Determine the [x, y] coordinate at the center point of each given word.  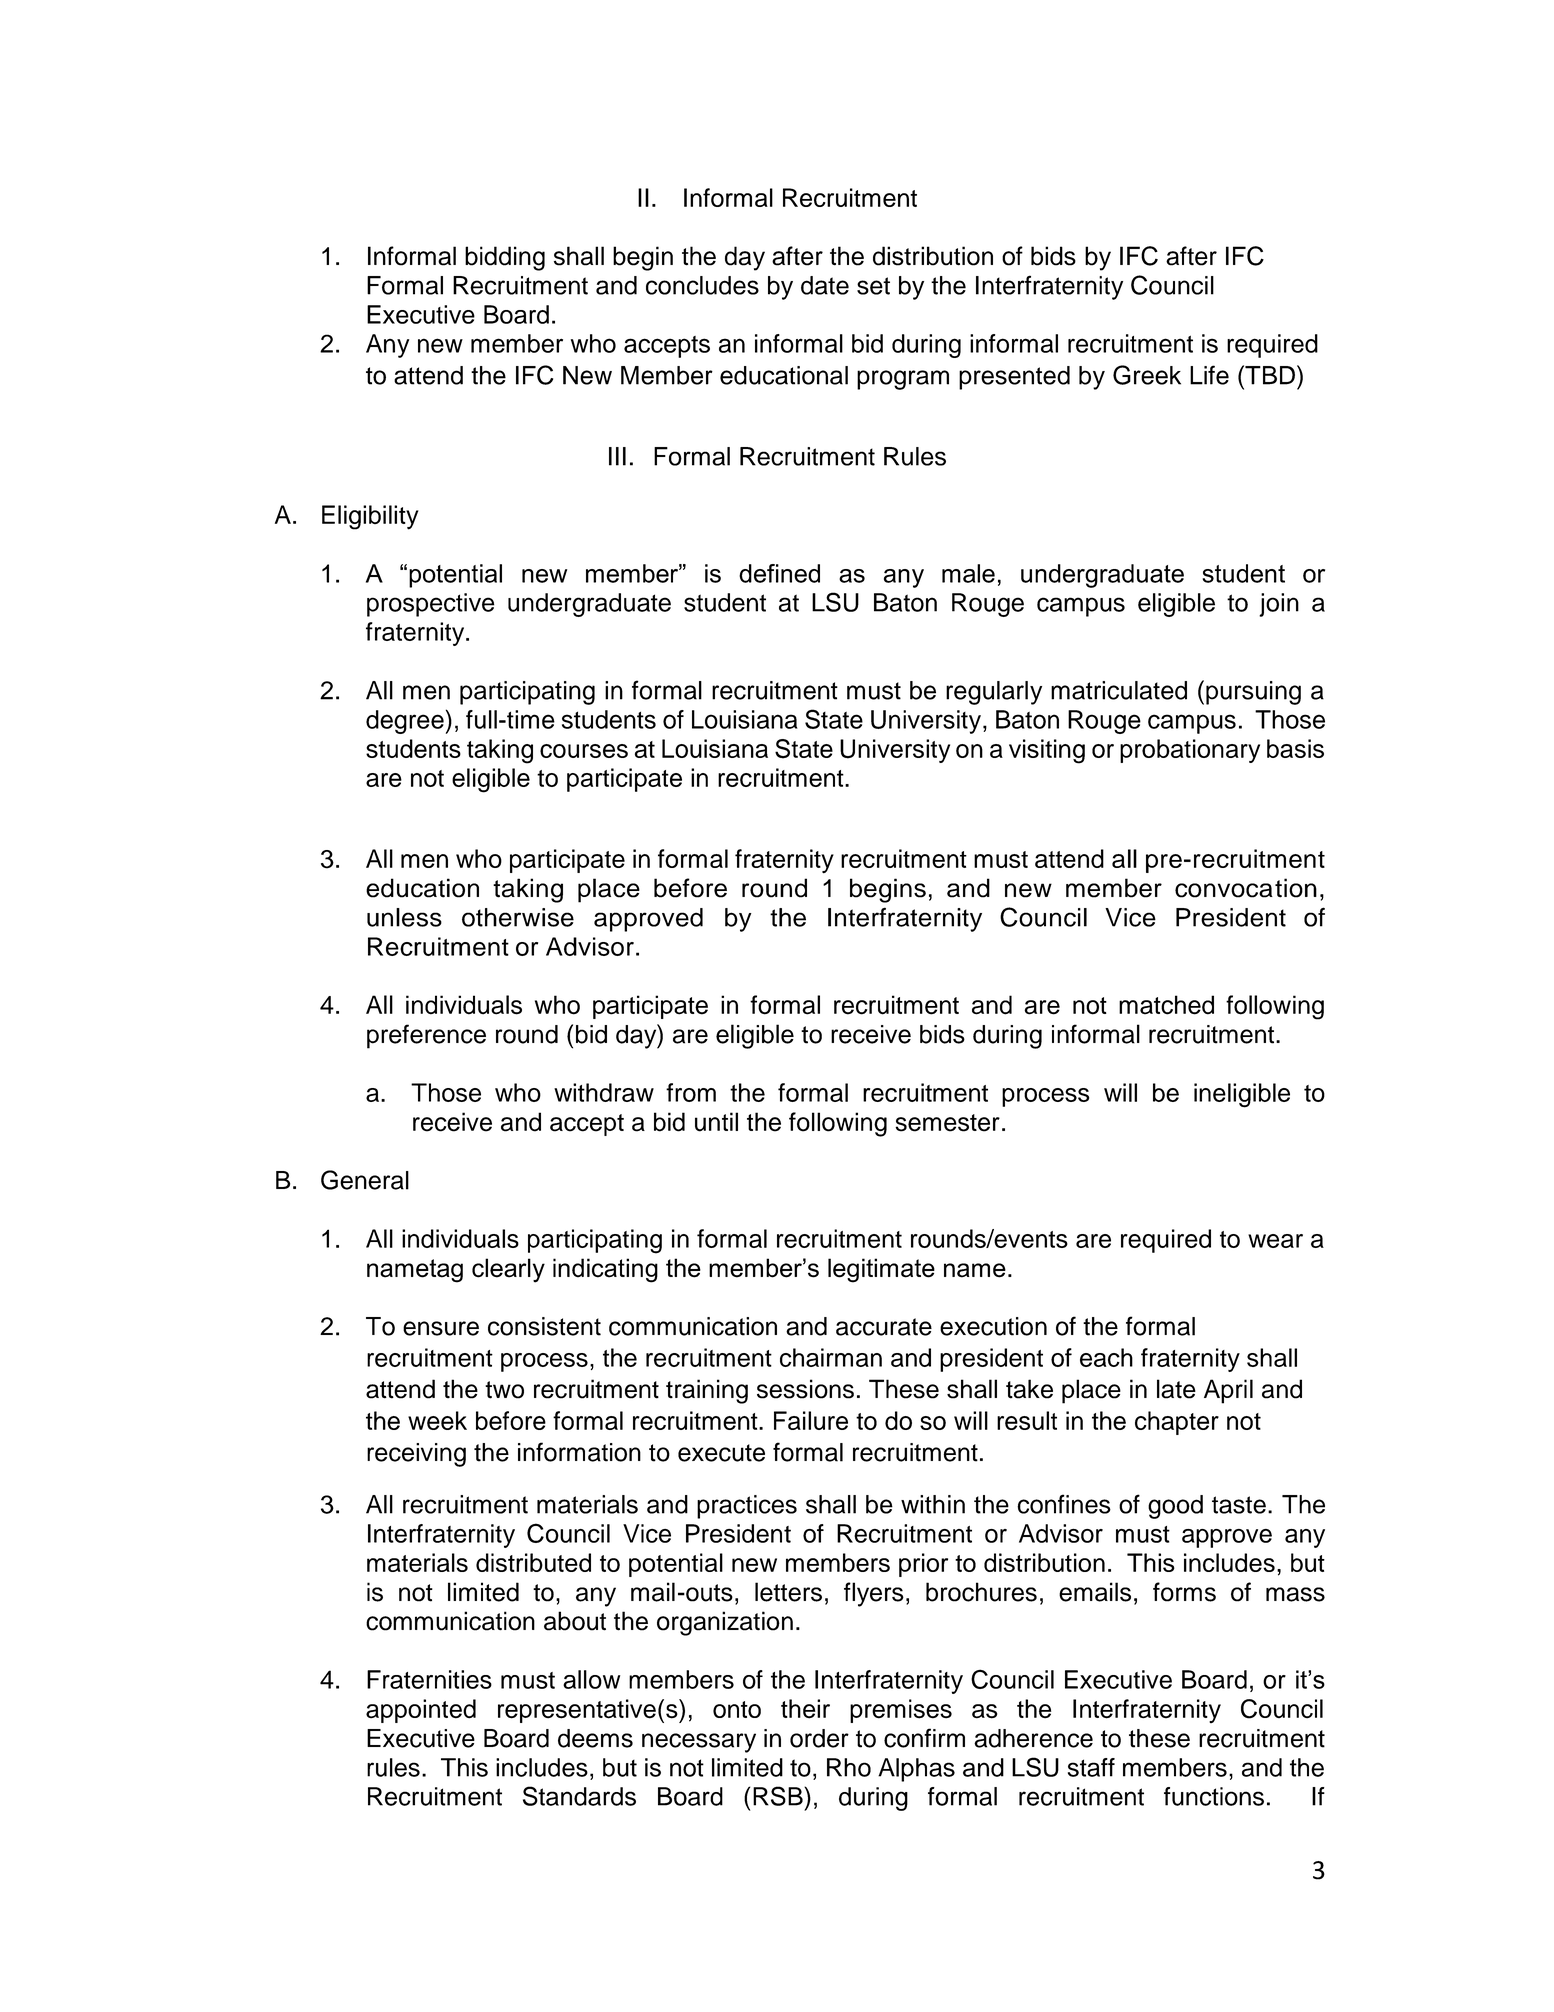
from [691, 1092]
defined [779, 573]
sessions [805, 1389]
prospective [430, 605]
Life [1209, 375]
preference [426, 1036]
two [504, 1390]
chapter [1177, 1423]
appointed [421, 1711]
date [825, 285]
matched [1166, 1005]
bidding [505, 258]
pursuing [1253, 693]
